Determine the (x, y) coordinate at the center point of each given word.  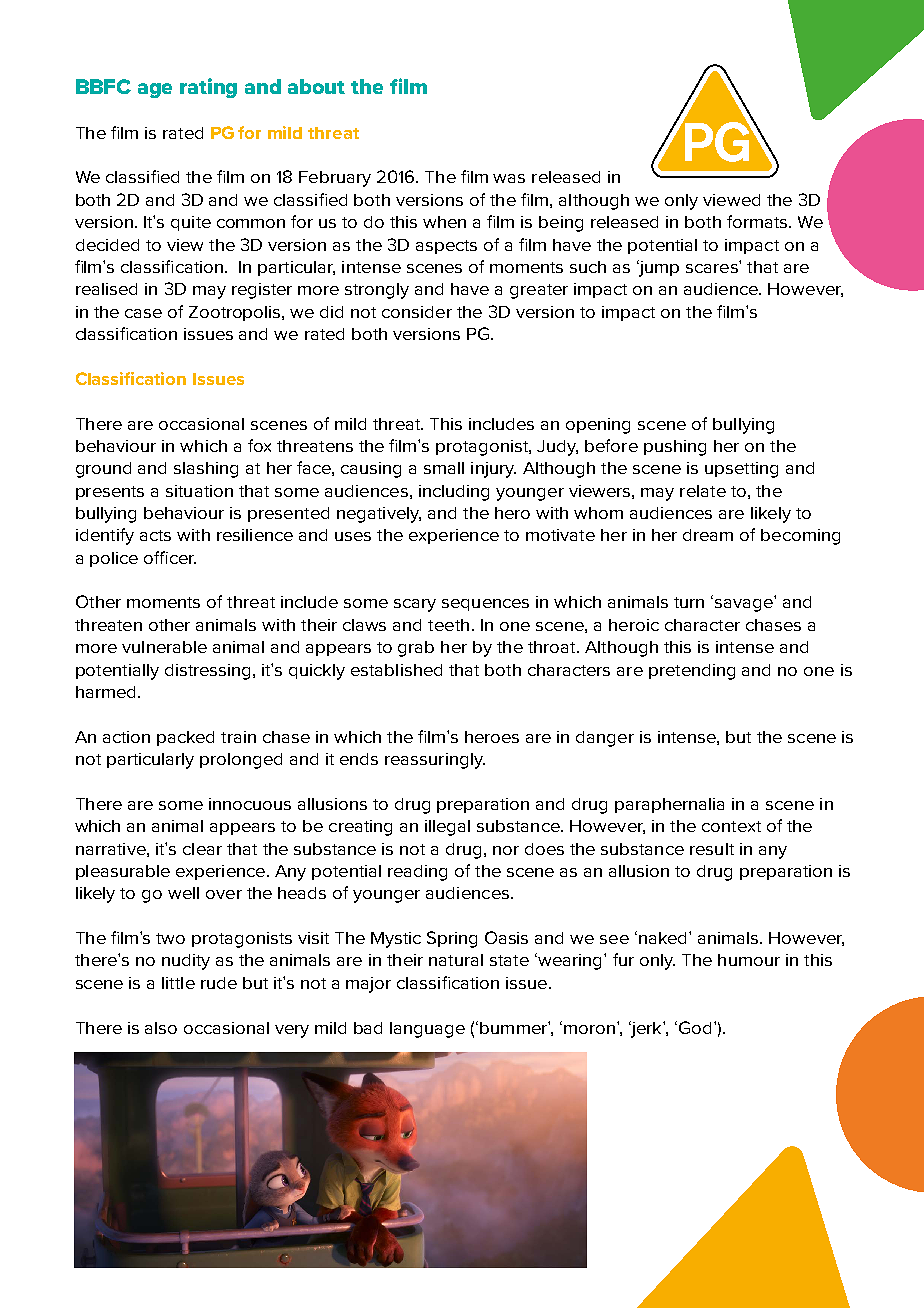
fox (259, 445)
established (396, 670)
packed (185, 738)
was (509, 178)
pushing (675, 448)
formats (757, 221)
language (427, 1030)
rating (208, 88)
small (444, 468)
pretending (692, 672)
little (178, 983)
